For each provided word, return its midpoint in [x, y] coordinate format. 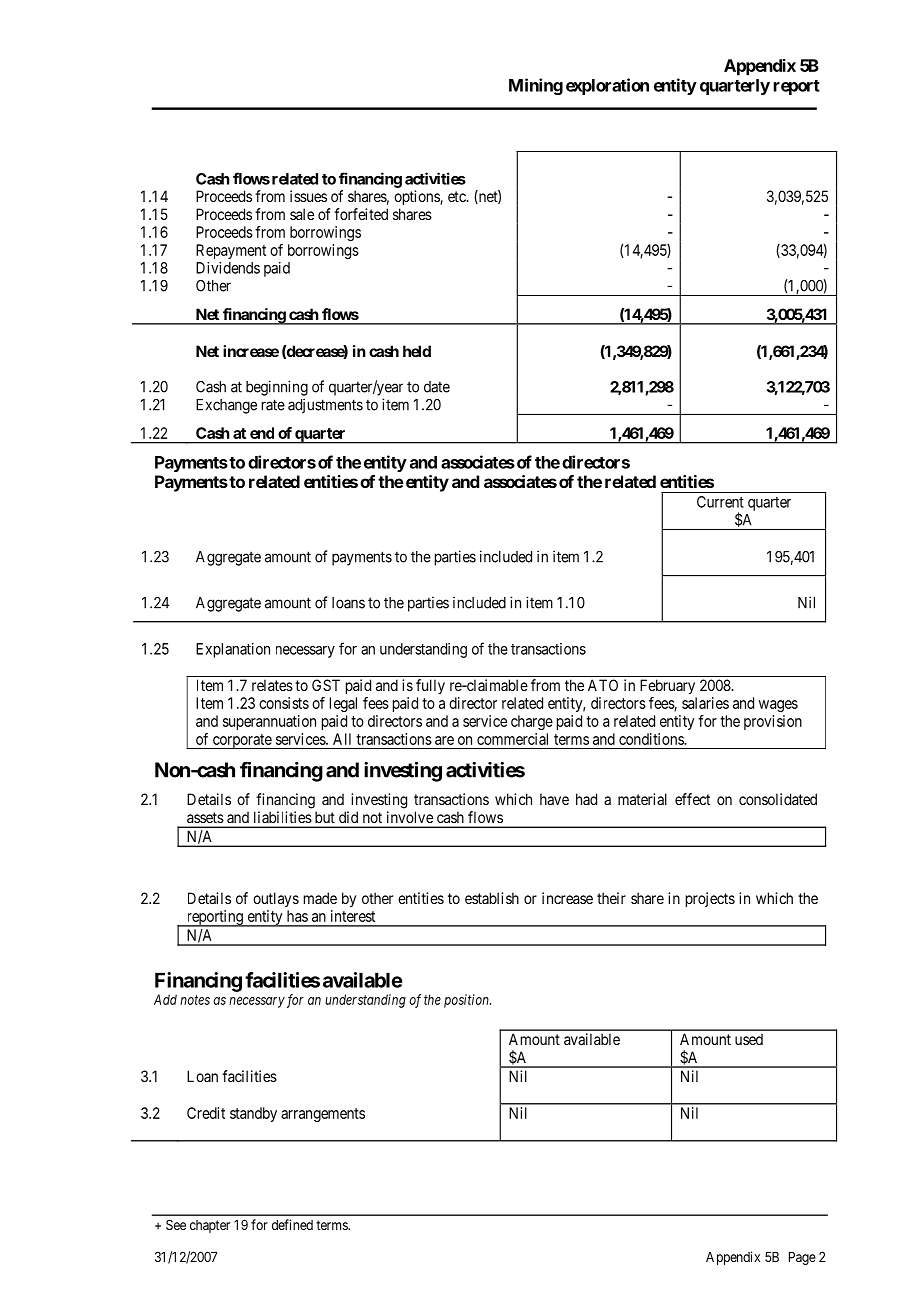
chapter [210, 1226]
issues [308, 196]
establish [492, 898]
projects [710, 899]
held [417, 351]
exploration [607, 86]
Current [720, 502]
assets [205, 817]
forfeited [361, 214]
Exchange [226, 406]
